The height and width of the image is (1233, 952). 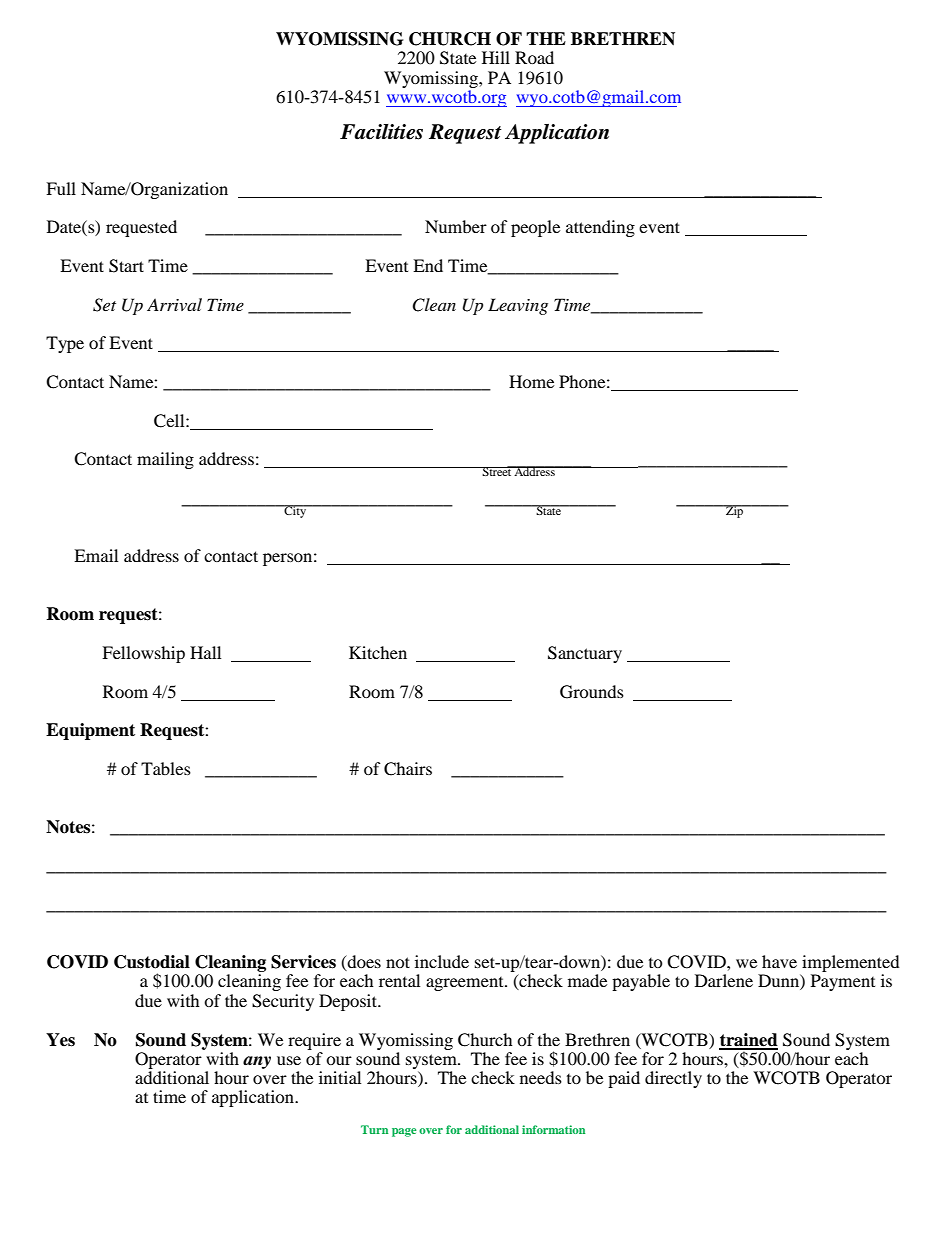 I want to click on page, so click(x=404, y=1132).
